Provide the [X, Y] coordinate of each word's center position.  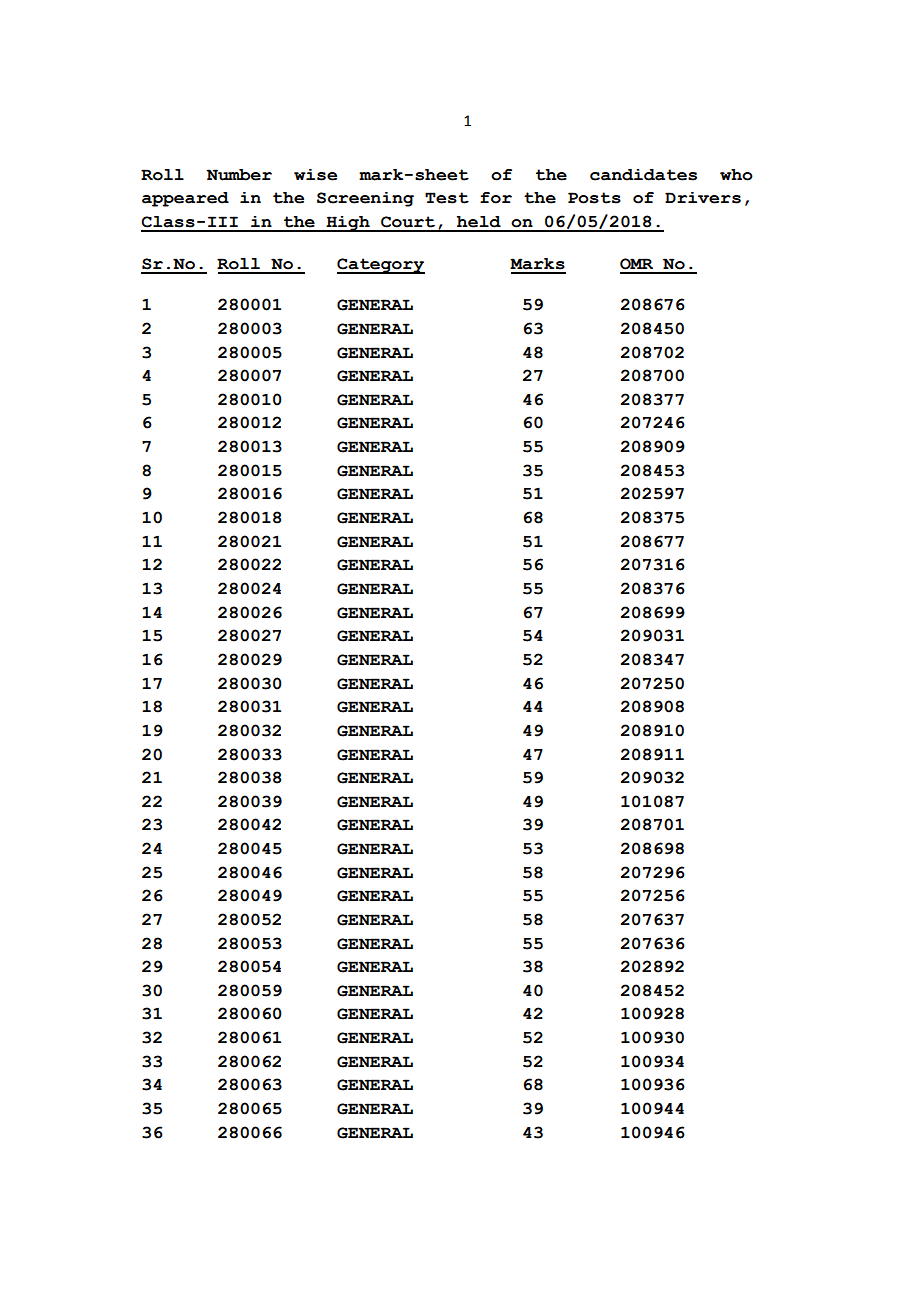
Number [239, 175]
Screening [365, 199]
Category [381, 266]
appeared [185, 199]
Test [447, 198]
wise [315, 175]
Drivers [703, 198]
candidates [643, 175]
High [348, 224]
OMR [636, 264]
